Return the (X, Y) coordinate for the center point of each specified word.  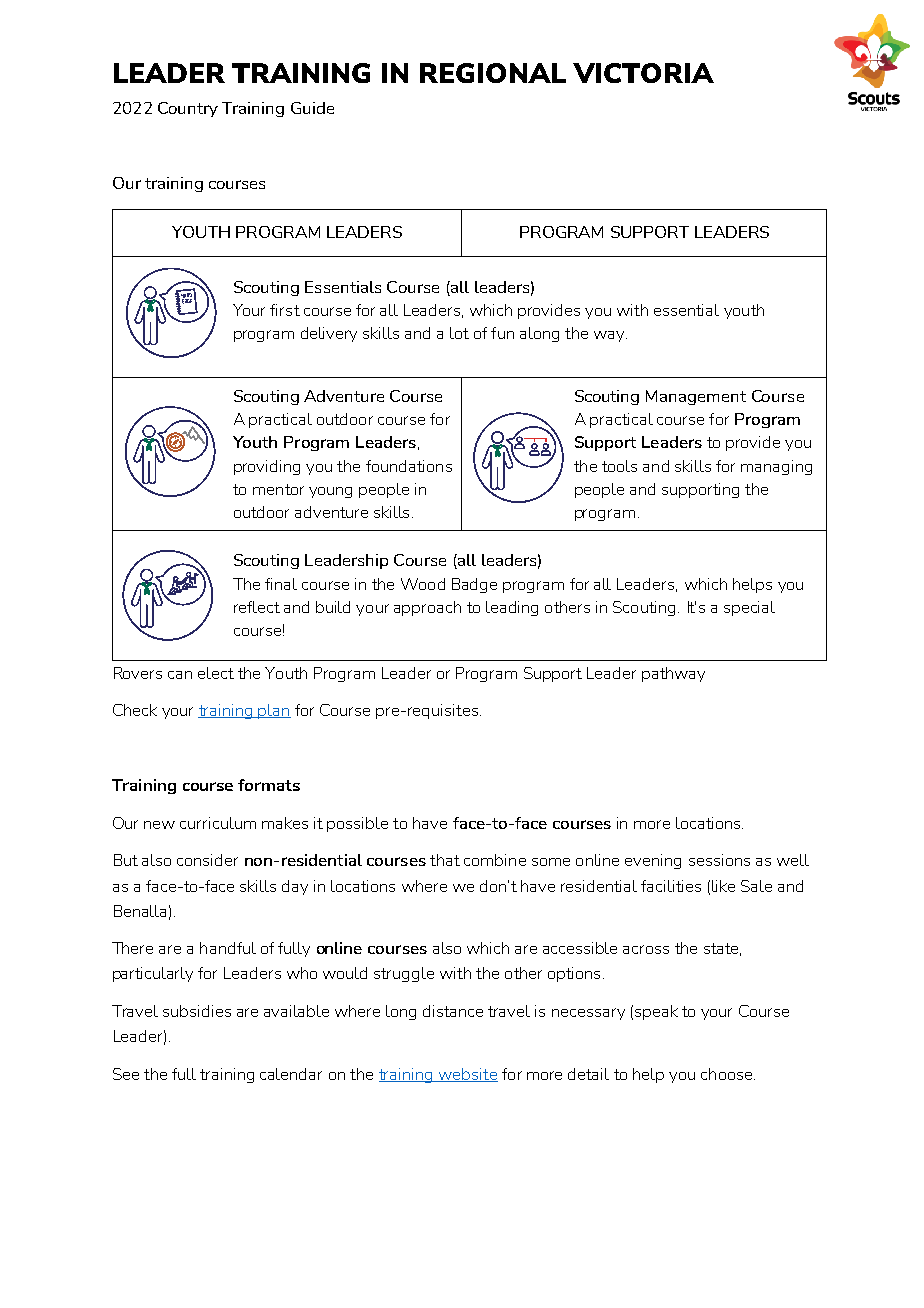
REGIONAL (493, 73)
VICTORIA (643, 73)
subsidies (197, 1011)
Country (188, 109)
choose (728, 1074)
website (467, 1075)
